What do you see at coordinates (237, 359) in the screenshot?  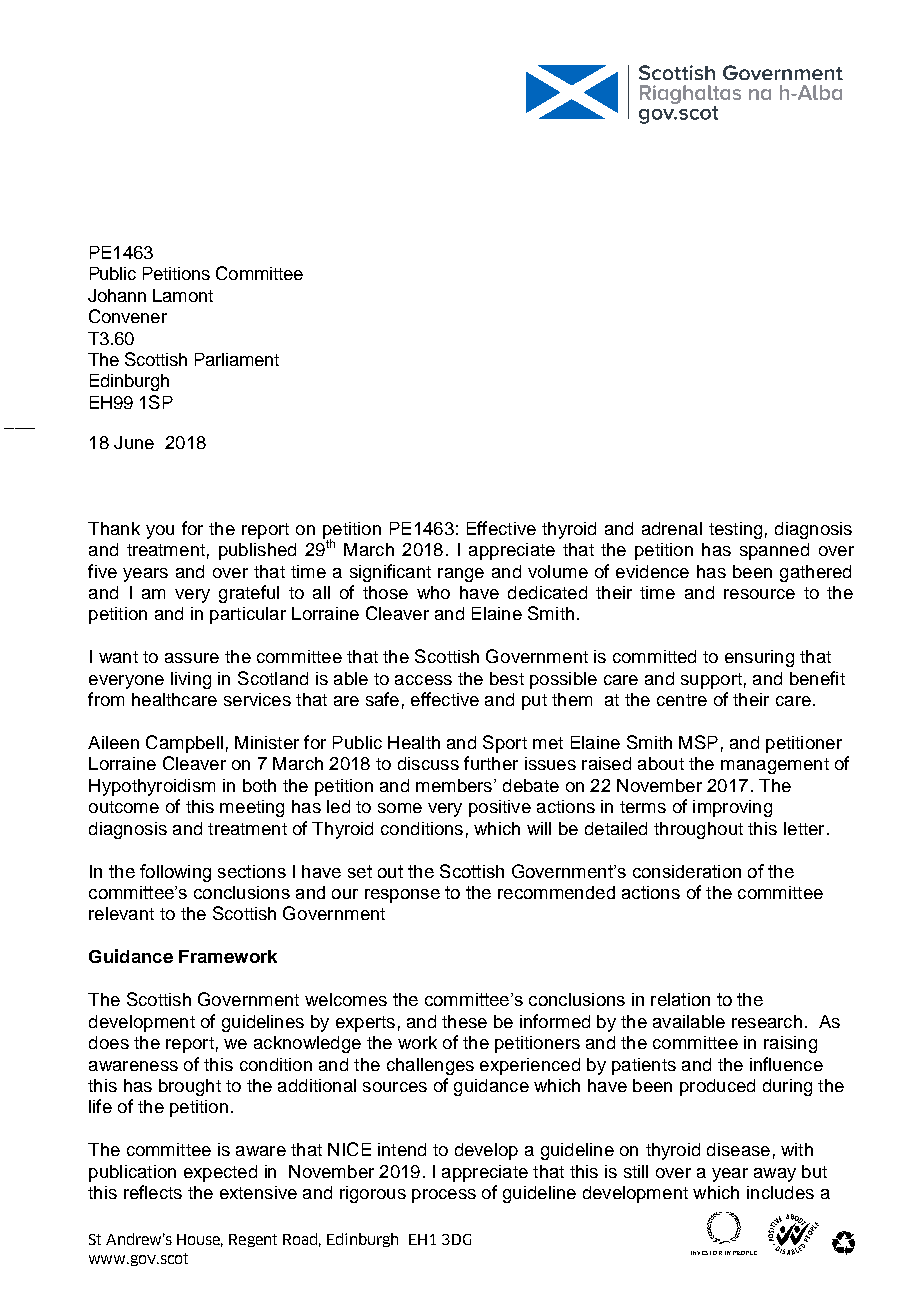 I see `Parliament` at bounding box center [237, 359].
